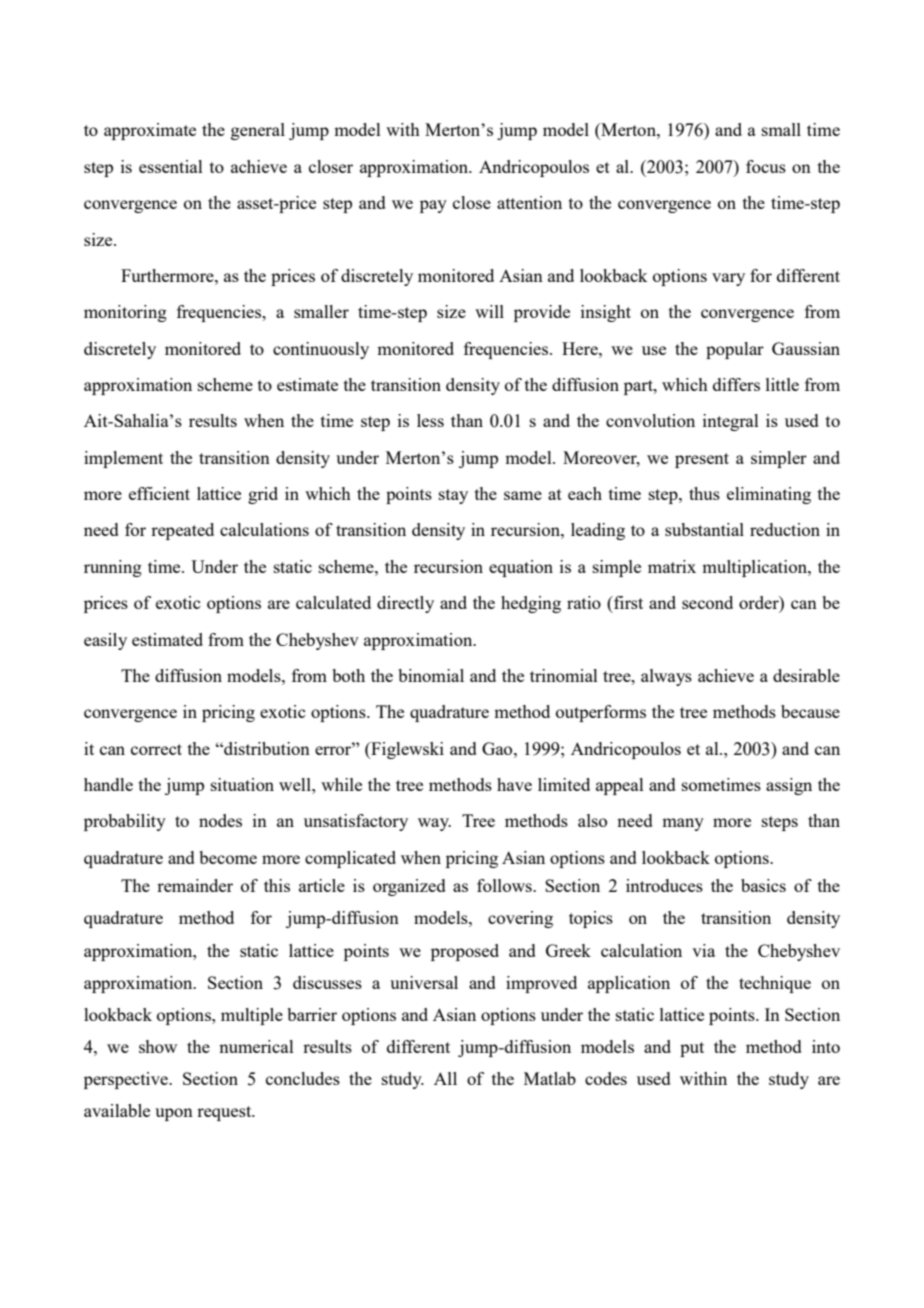 The height and width of the screenshot is (1308, 924). What do you see at coordinates (123, 459) in the screenshot?
I see `implement` at bounding box center [123, 459].
